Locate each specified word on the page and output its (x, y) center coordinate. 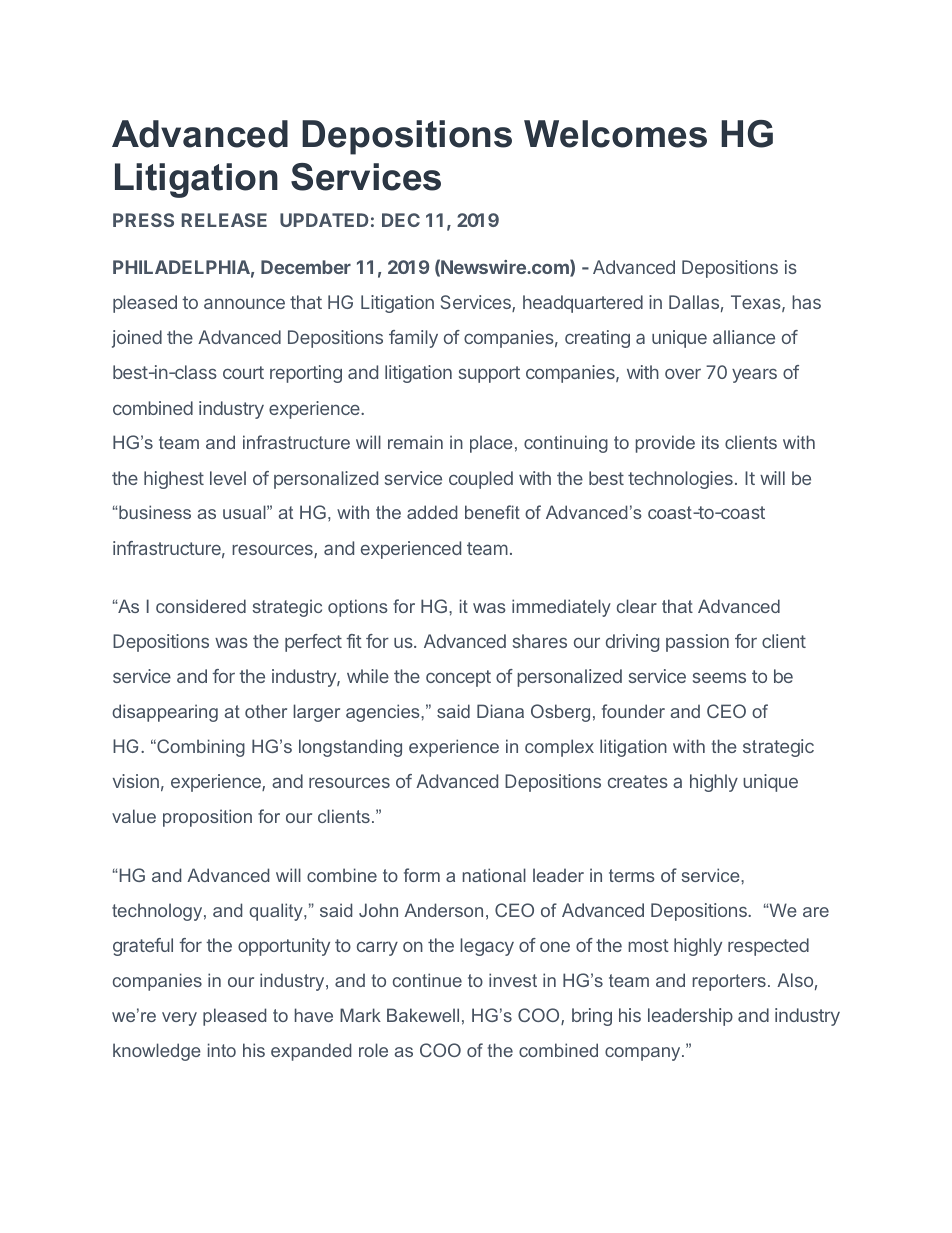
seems (719, 677)
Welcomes (615, 134)
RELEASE (224, 220)
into (222, 1050)
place (491, 444)
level (228, 478)
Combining (200, 748)
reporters (729, 982)
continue (427, 980)
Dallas (694, 302)
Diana (500, 711)
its (710, 442)
